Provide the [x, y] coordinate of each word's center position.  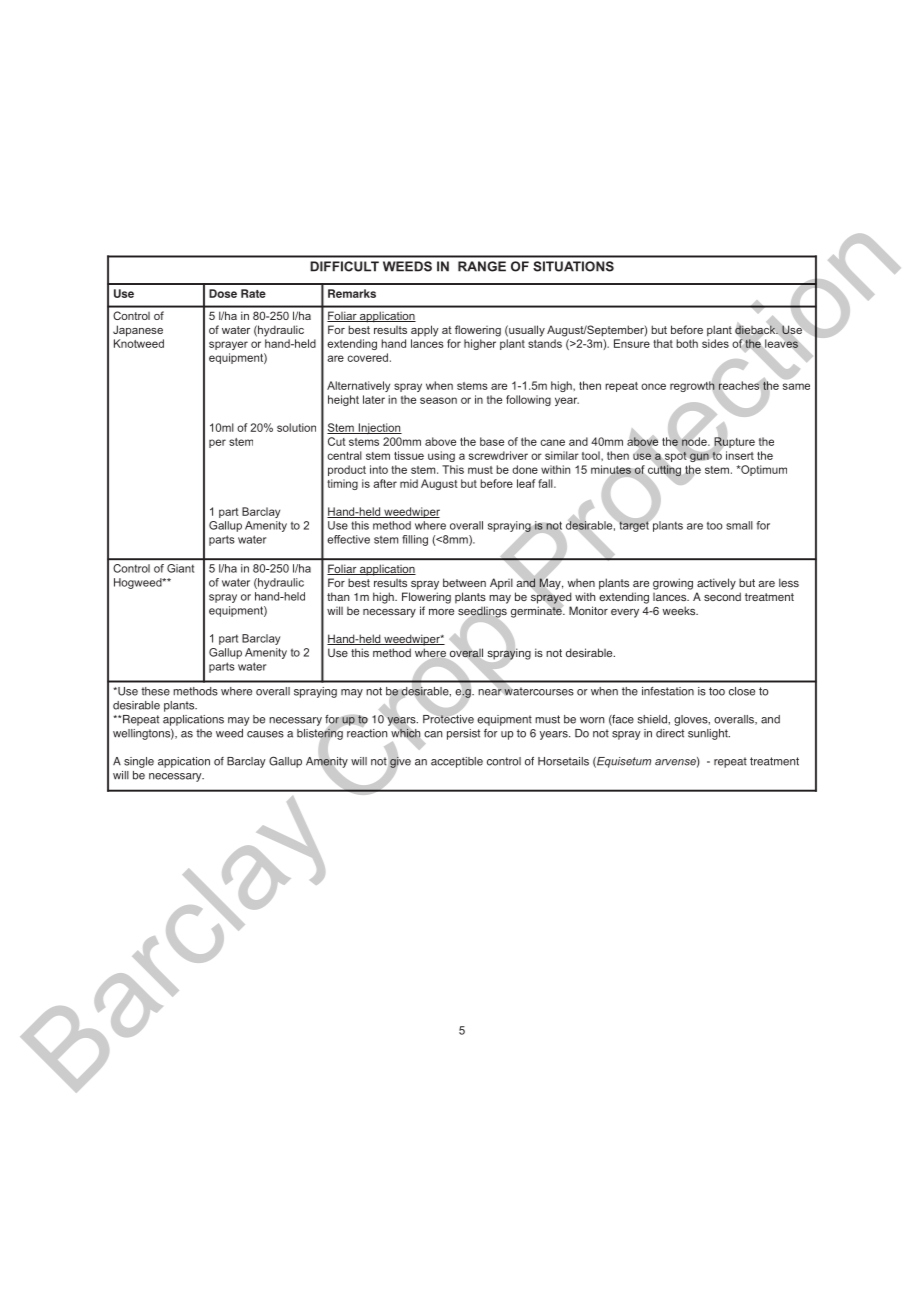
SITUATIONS [573, 266]
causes [265, 734]
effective [348, 539]
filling [415, 540]
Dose [223, 293]
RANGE [482, 266]
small [739, 525]
